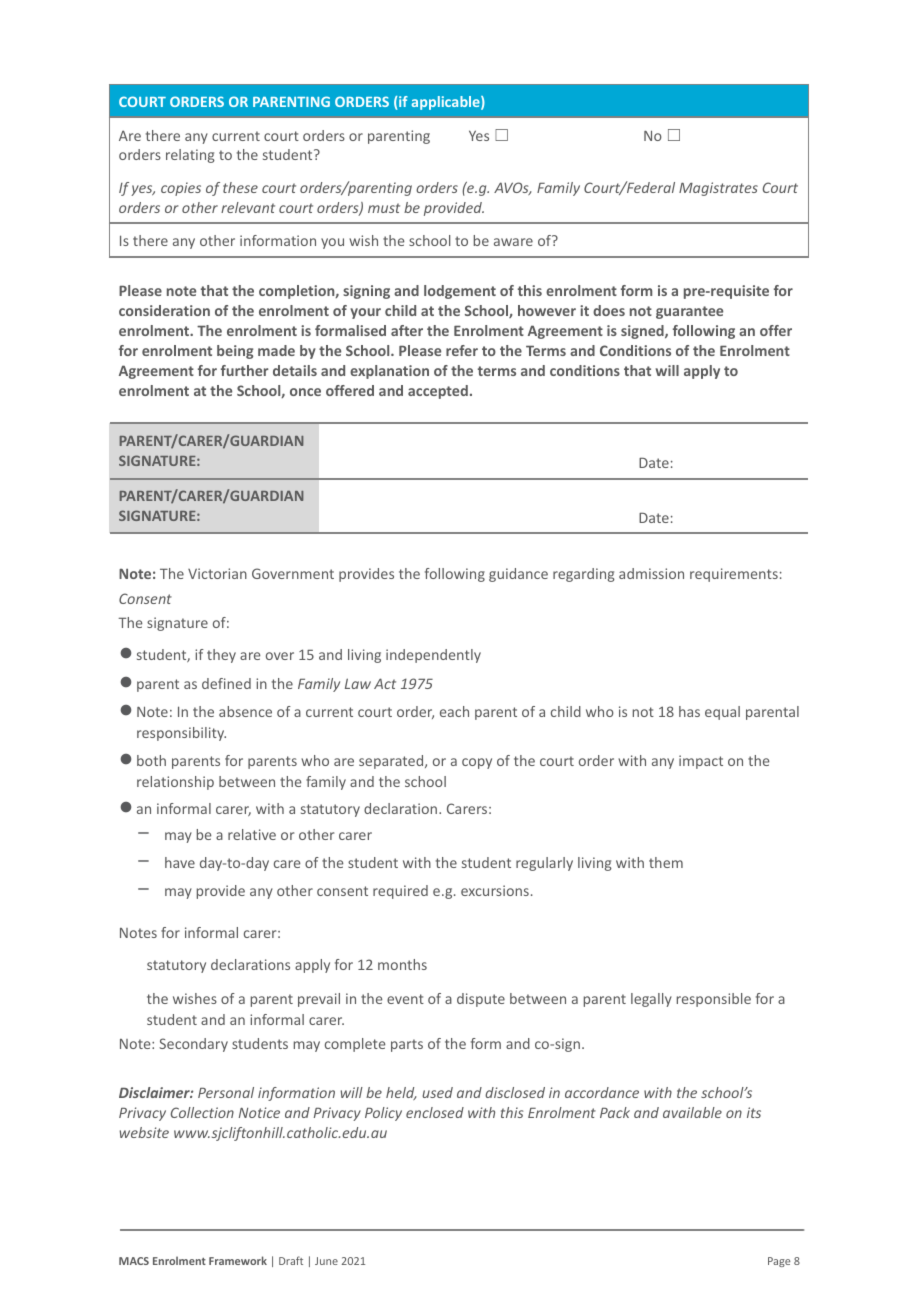 Image resolution: width=924 pixels, height=1307 pixels. I want to click on June, so click(326, 1261).
